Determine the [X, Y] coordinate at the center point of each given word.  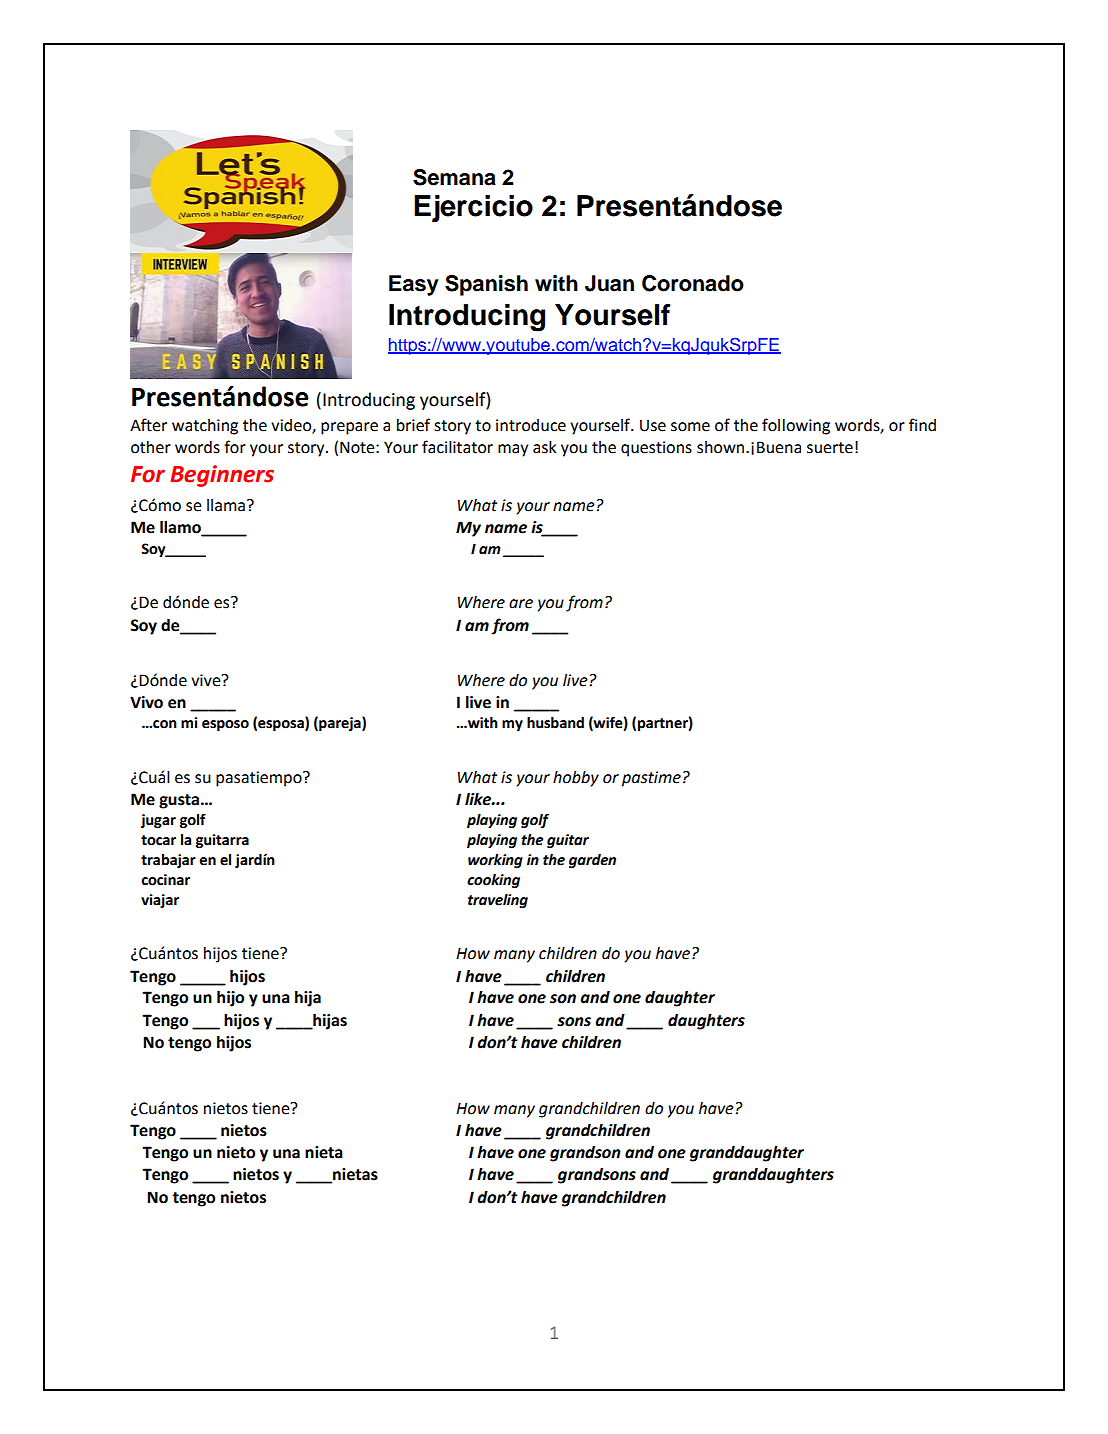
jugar [158, 821]
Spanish [486, 285]
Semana [454, 177]
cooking [493, 881]
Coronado [693, 283]
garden [592, 861]
